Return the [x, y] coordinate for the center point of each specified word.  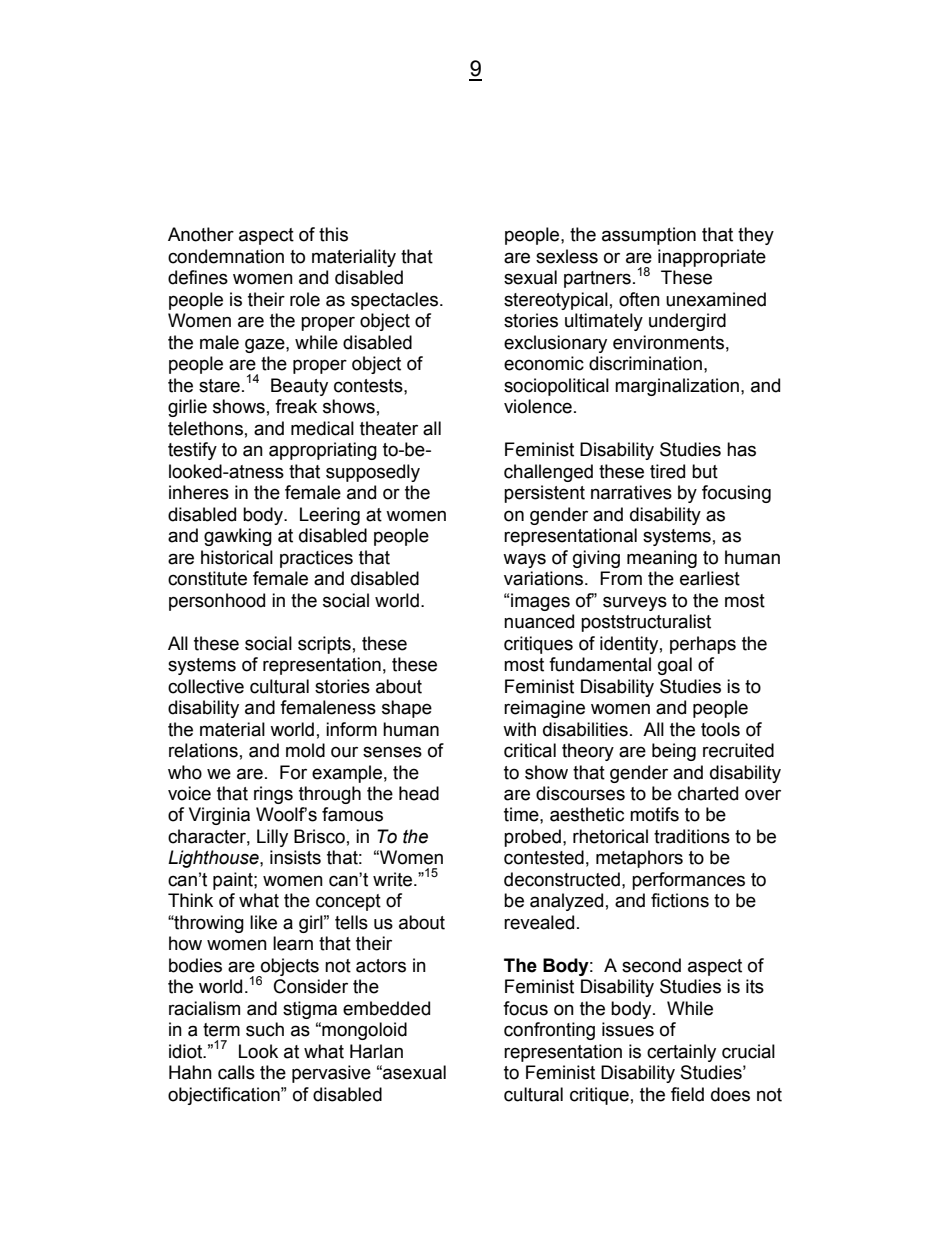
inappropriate [712, 258]
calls [236, 1072]
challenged [548, 473]
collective [206, 686]
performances [688, 881]
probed [532, 838]
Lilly [272, 838]
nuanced [539, 621]
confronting [549, 1031]
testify [192, 451]
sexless [567, 256]
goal [675, 666]
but [705, 471]
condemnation [226, 256]
